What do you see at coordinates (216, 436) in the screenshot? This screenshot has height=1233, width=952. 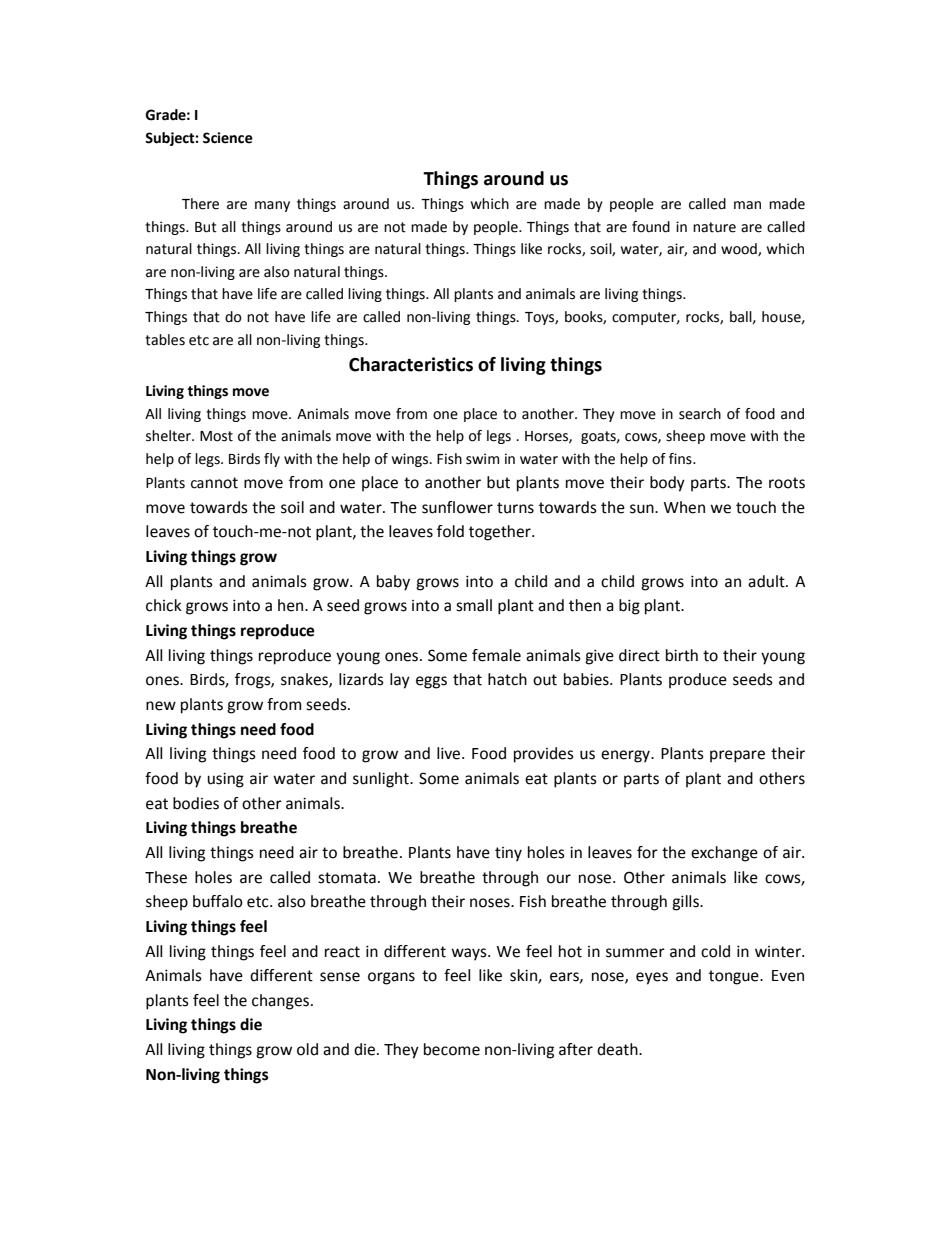 I see `Most` at bounding box center [216, 436].
